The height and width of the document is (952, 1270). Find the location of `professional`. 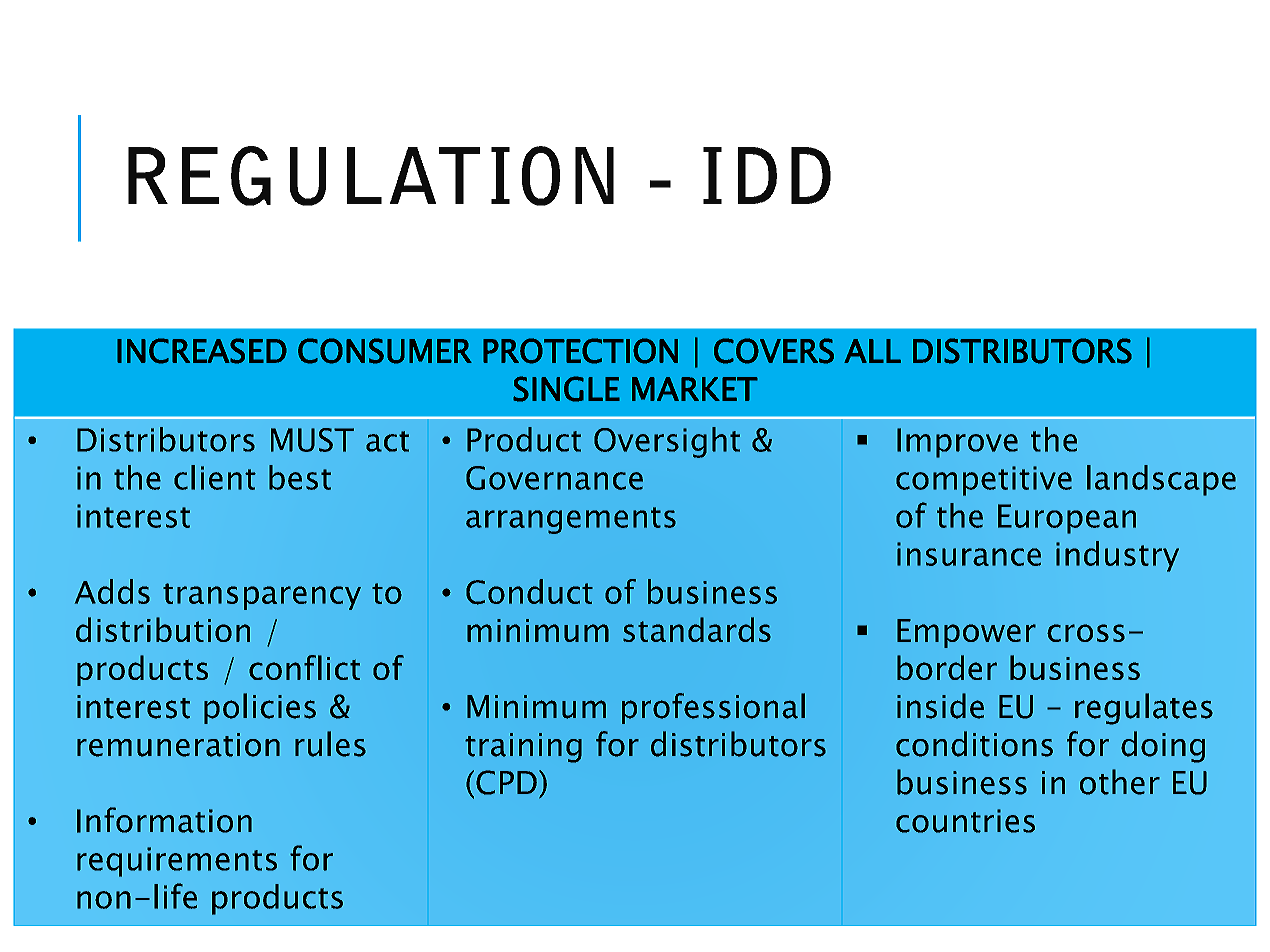

professional is located at coordinates (713, 708).
